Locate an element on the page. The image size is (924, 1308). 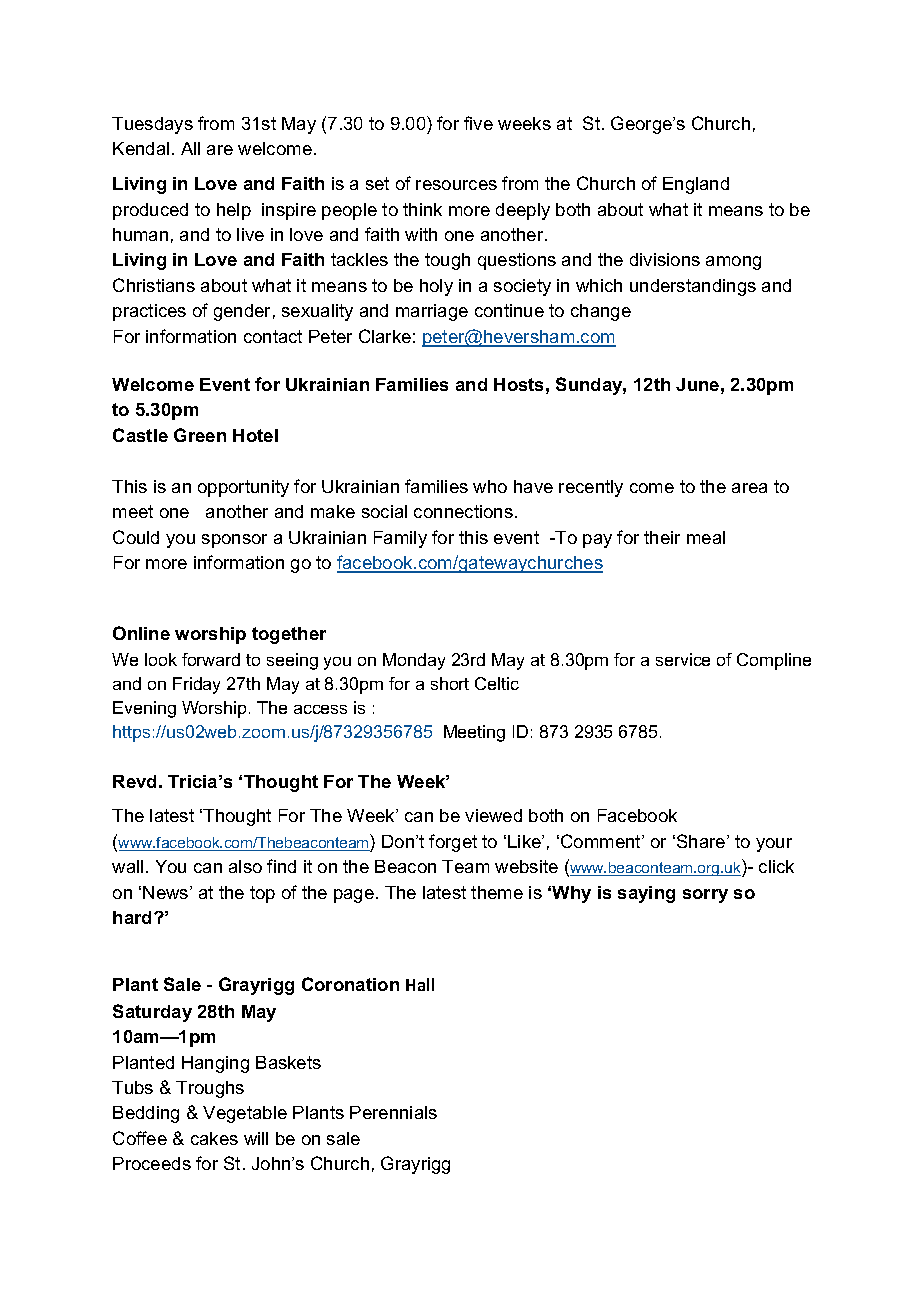
England is located at coordinates (696, 185).
